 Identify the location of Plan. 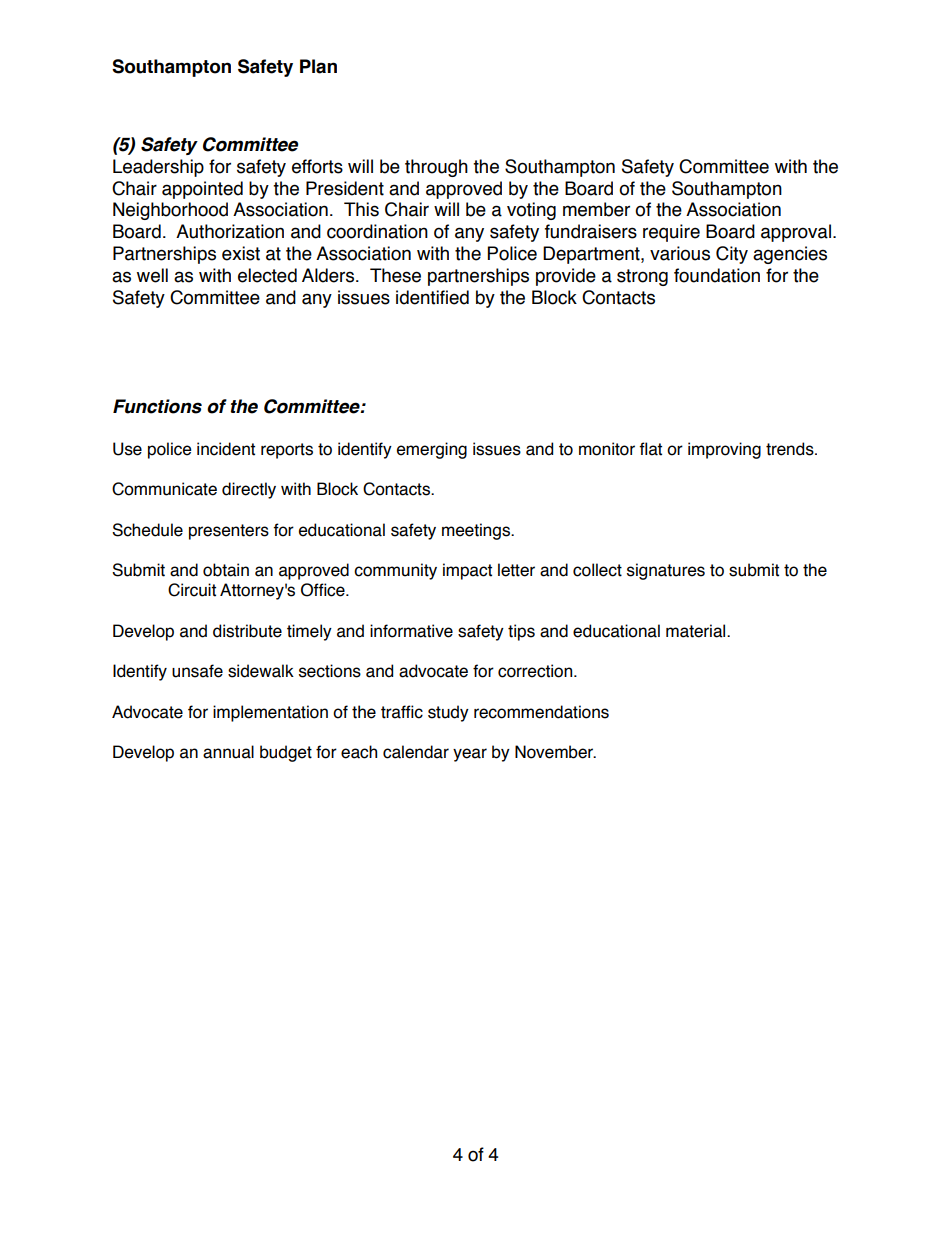
(318, 66).
